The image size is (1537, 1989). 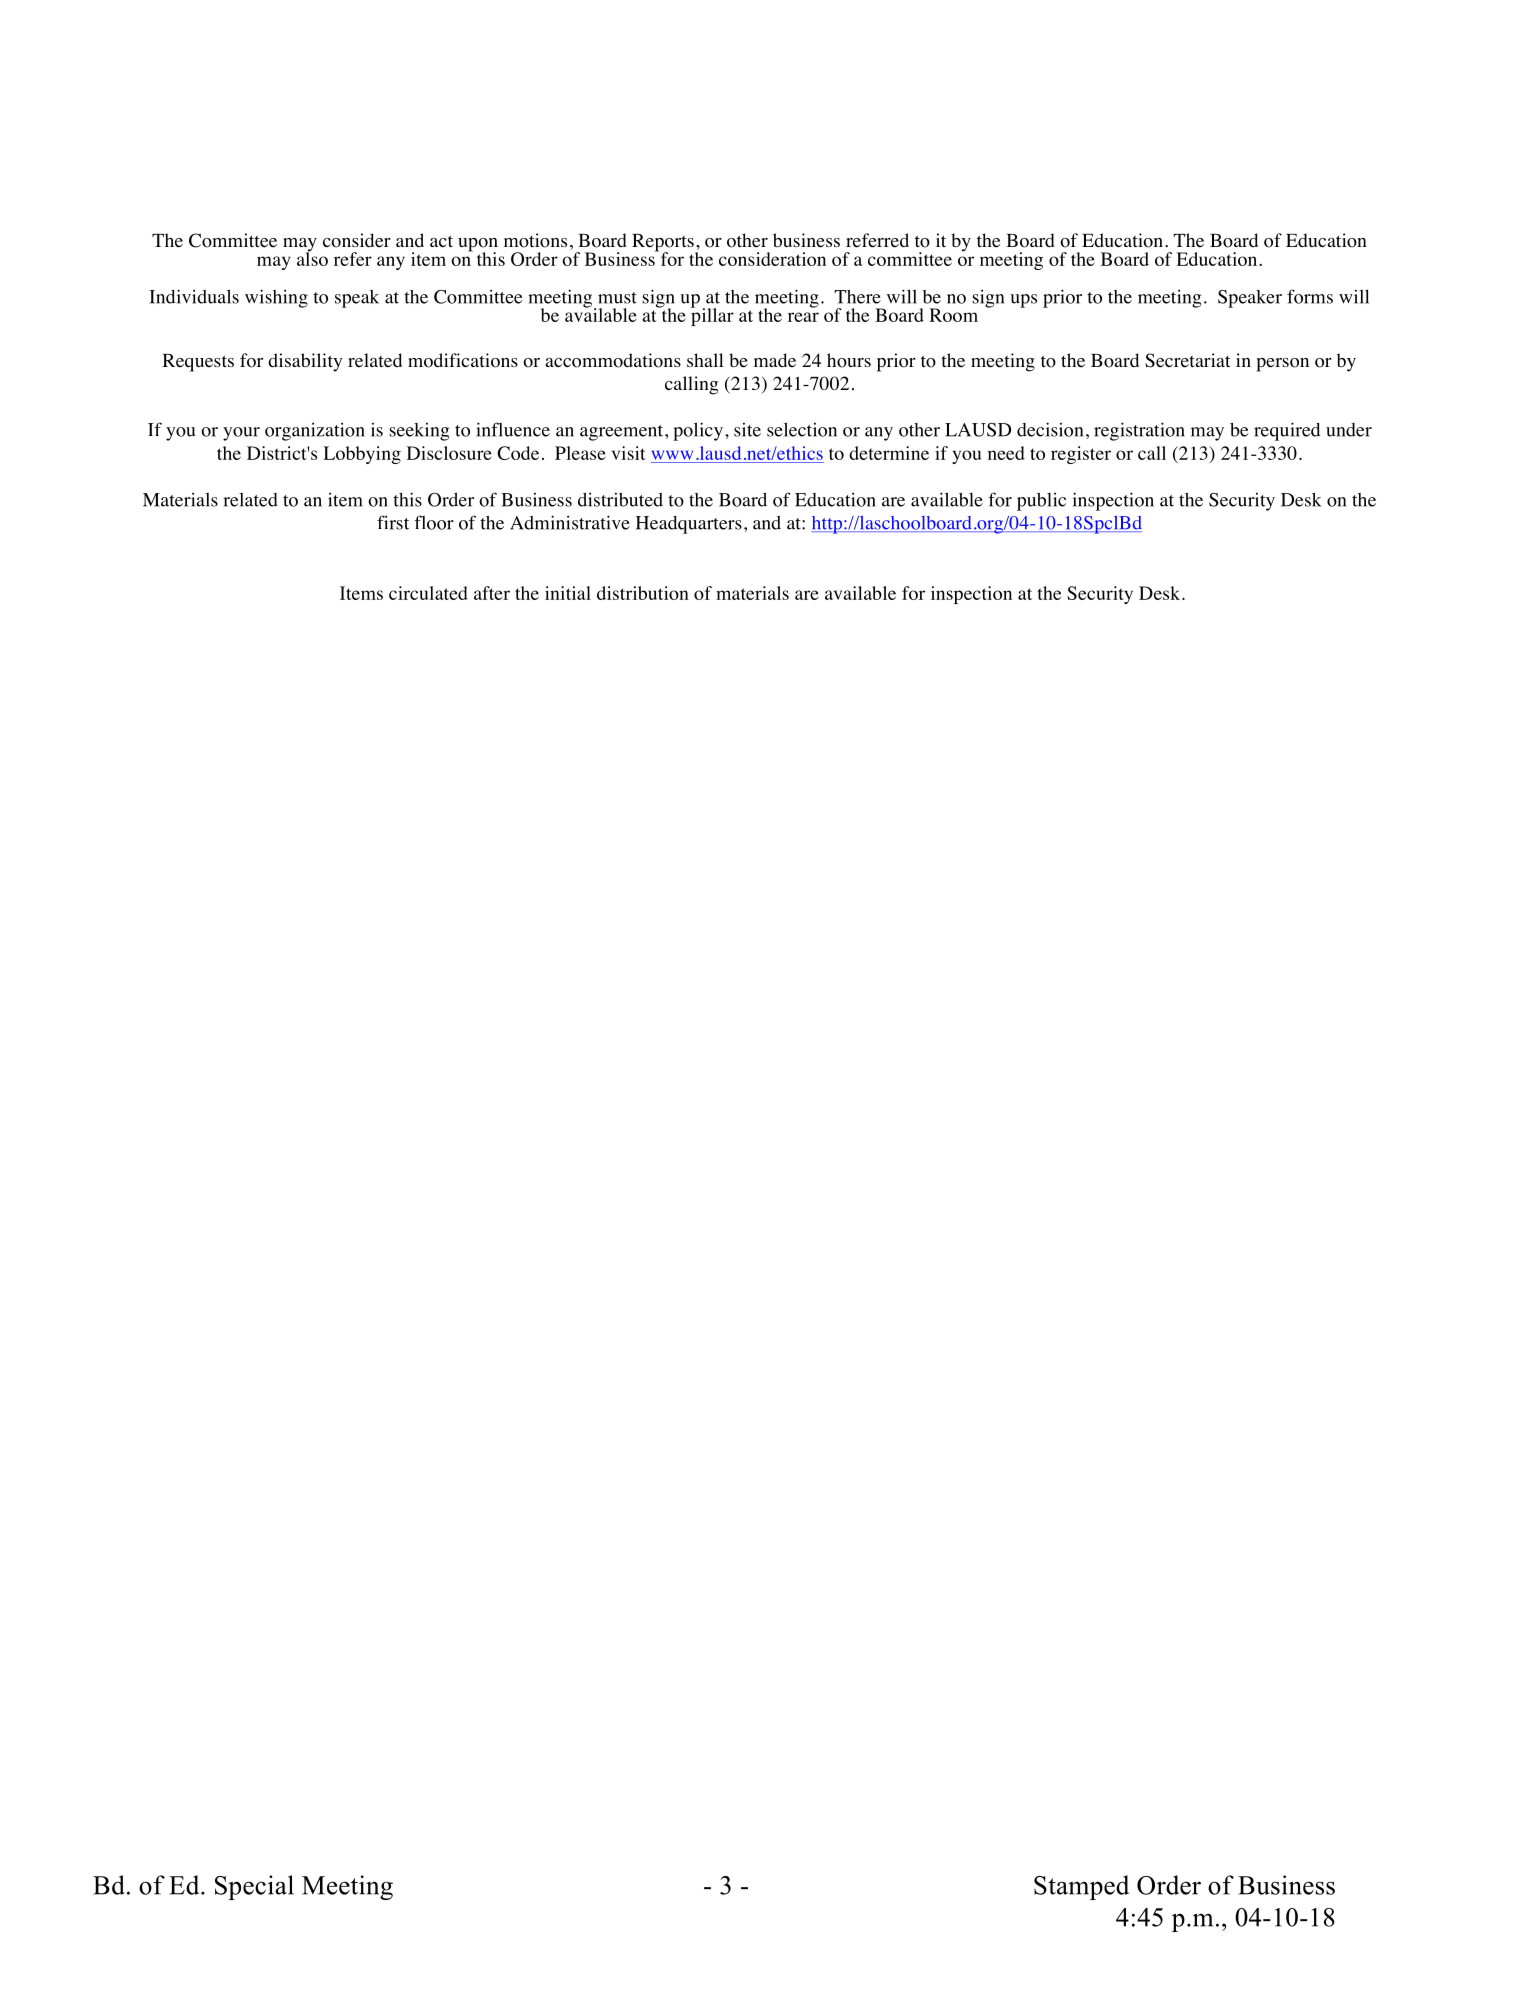 I want to click on also, so click(x=312, y=258).
